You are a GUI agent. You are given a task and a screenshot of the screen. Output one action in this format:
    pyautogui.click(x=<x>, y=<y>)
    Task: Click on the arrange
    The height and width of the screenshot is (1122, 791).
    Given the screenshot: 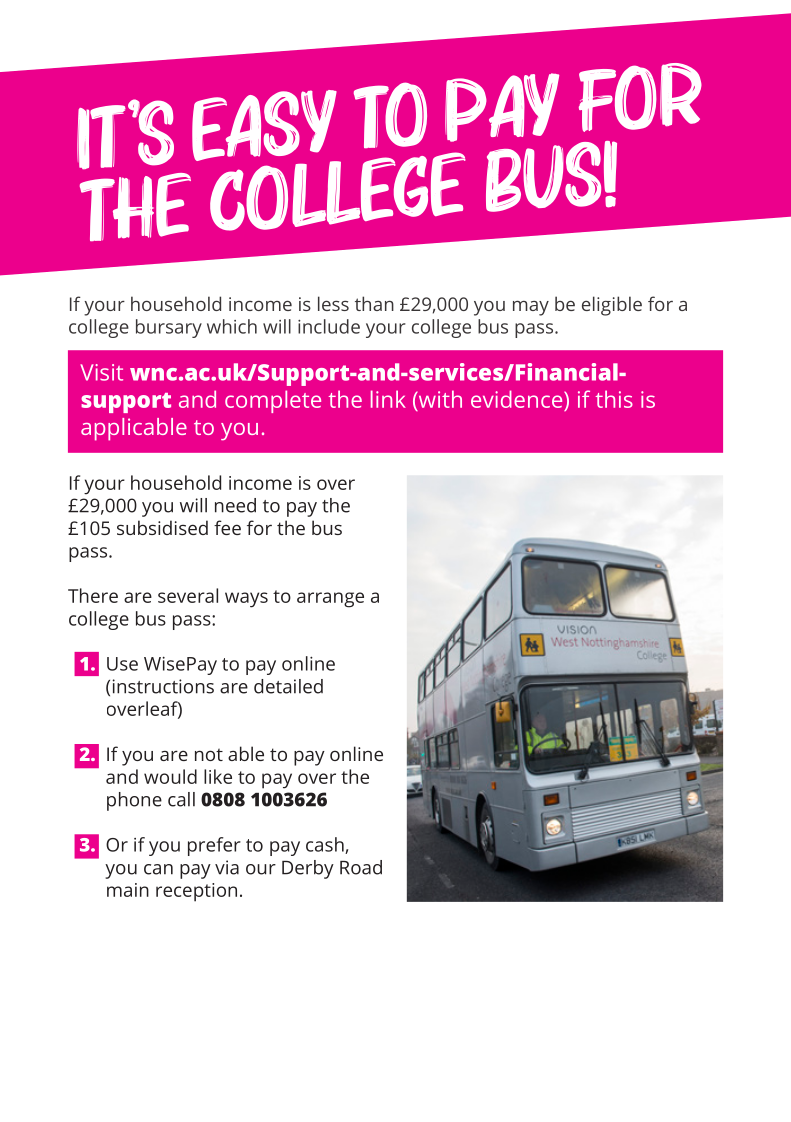 What is the action you would take?
    pyautogui.click(x=330, y=600)
